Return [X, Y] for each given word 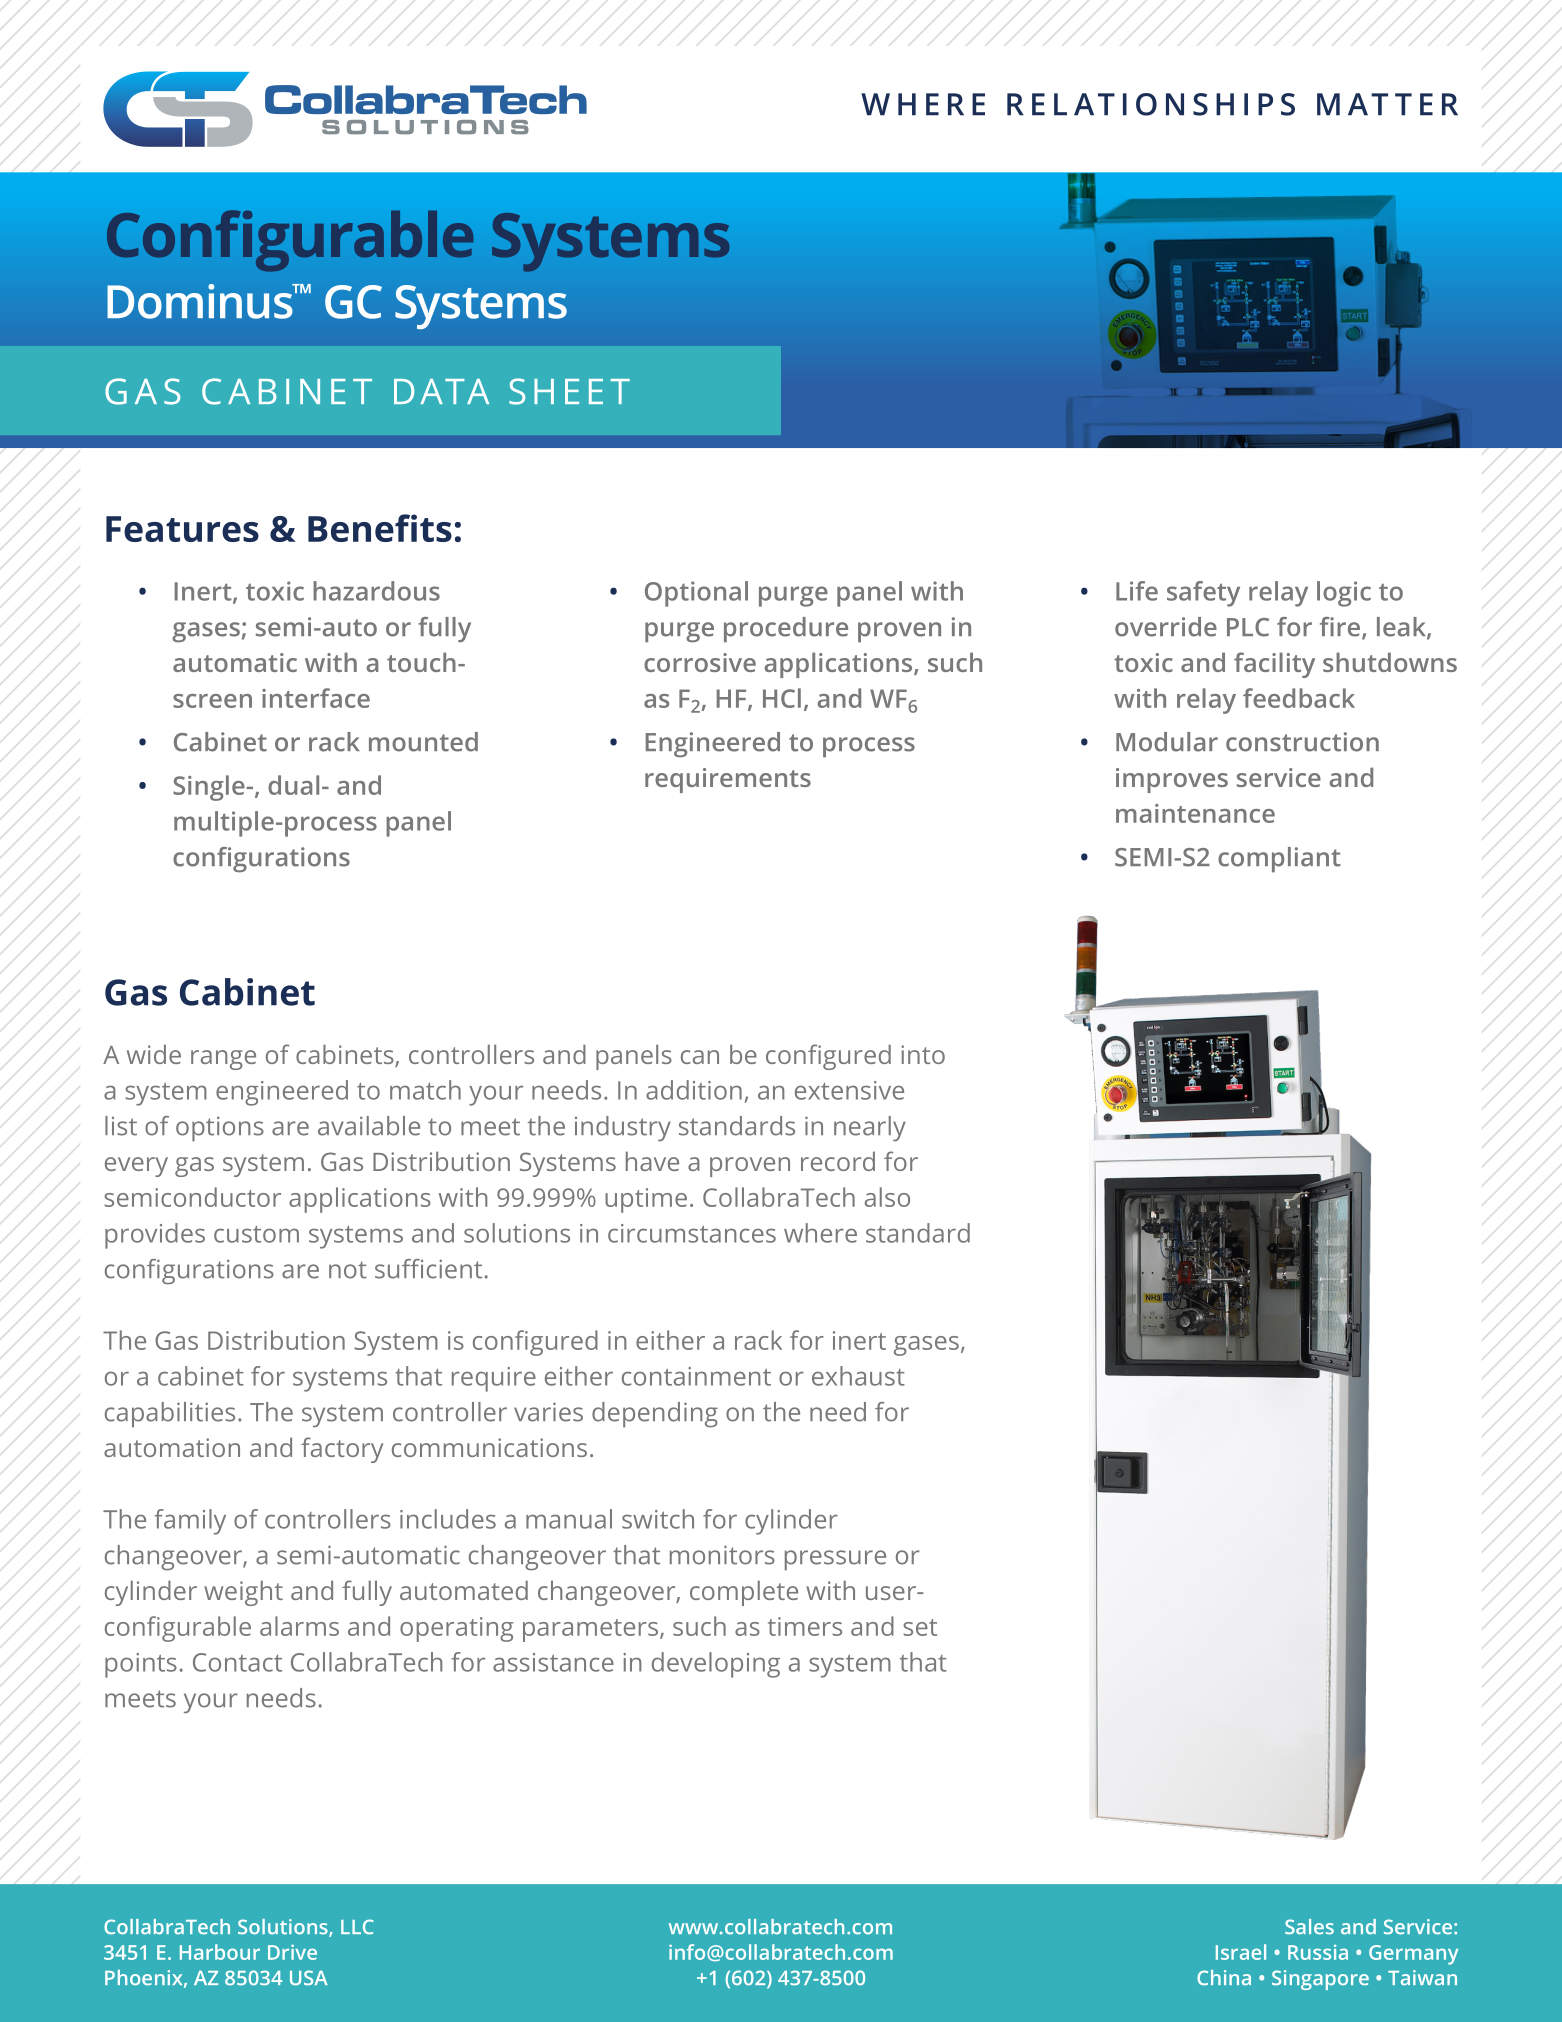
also [887, 1197]
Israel [1241, 1952]
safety [1203, 594]
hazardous [376, 591]
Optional [696, 594]
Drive [292, 1952]
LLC [357, 1927]
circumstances [692, 1233]
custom [256, 1234]
